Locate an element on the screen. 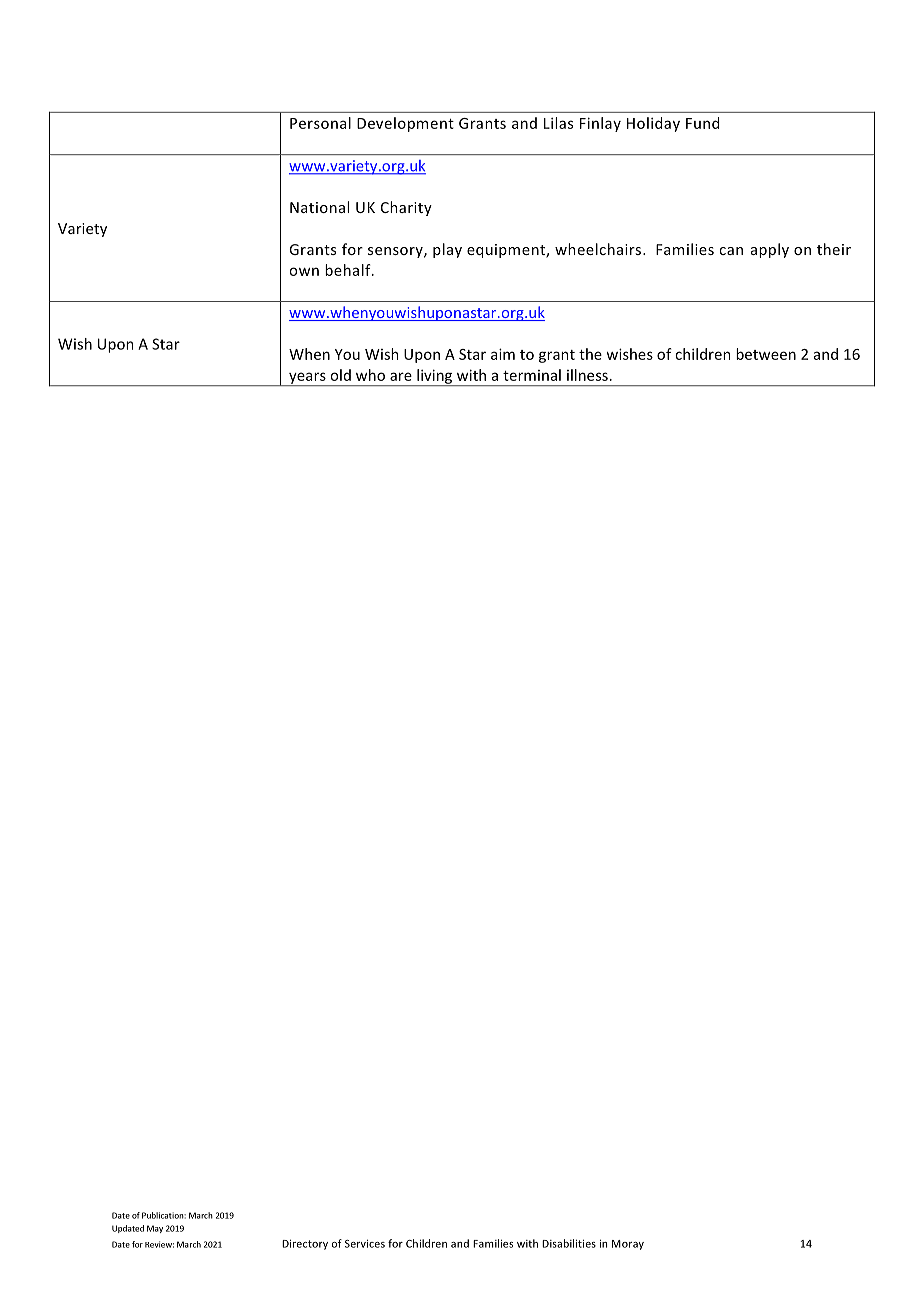 This screenshot has width=924, height=1308. between is located at coordinates (766, 354).
